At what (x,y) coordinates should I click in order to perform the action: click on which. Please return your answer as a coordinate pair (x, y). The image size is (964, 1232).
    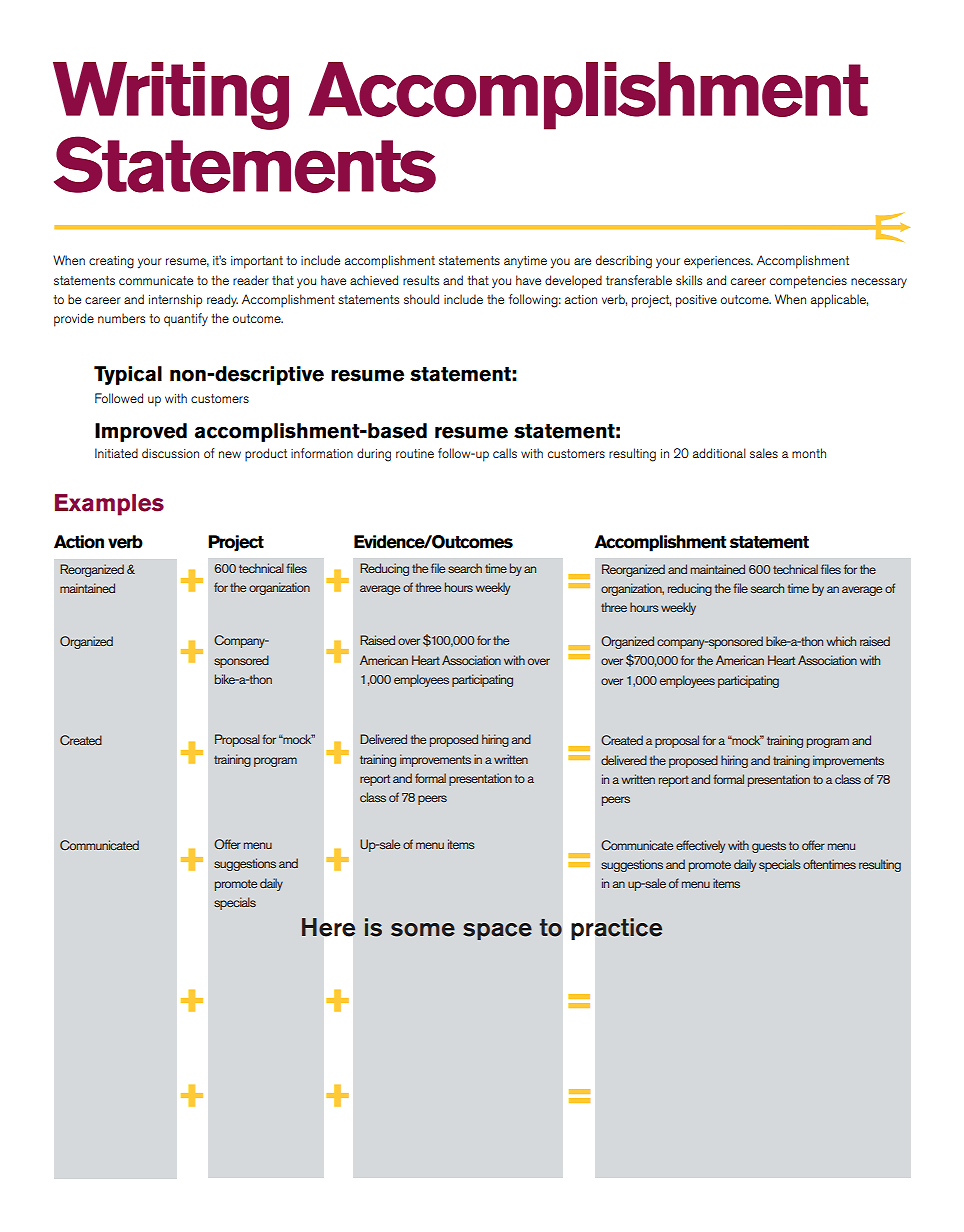
    Looking at the image, I should click on (841, 641).
